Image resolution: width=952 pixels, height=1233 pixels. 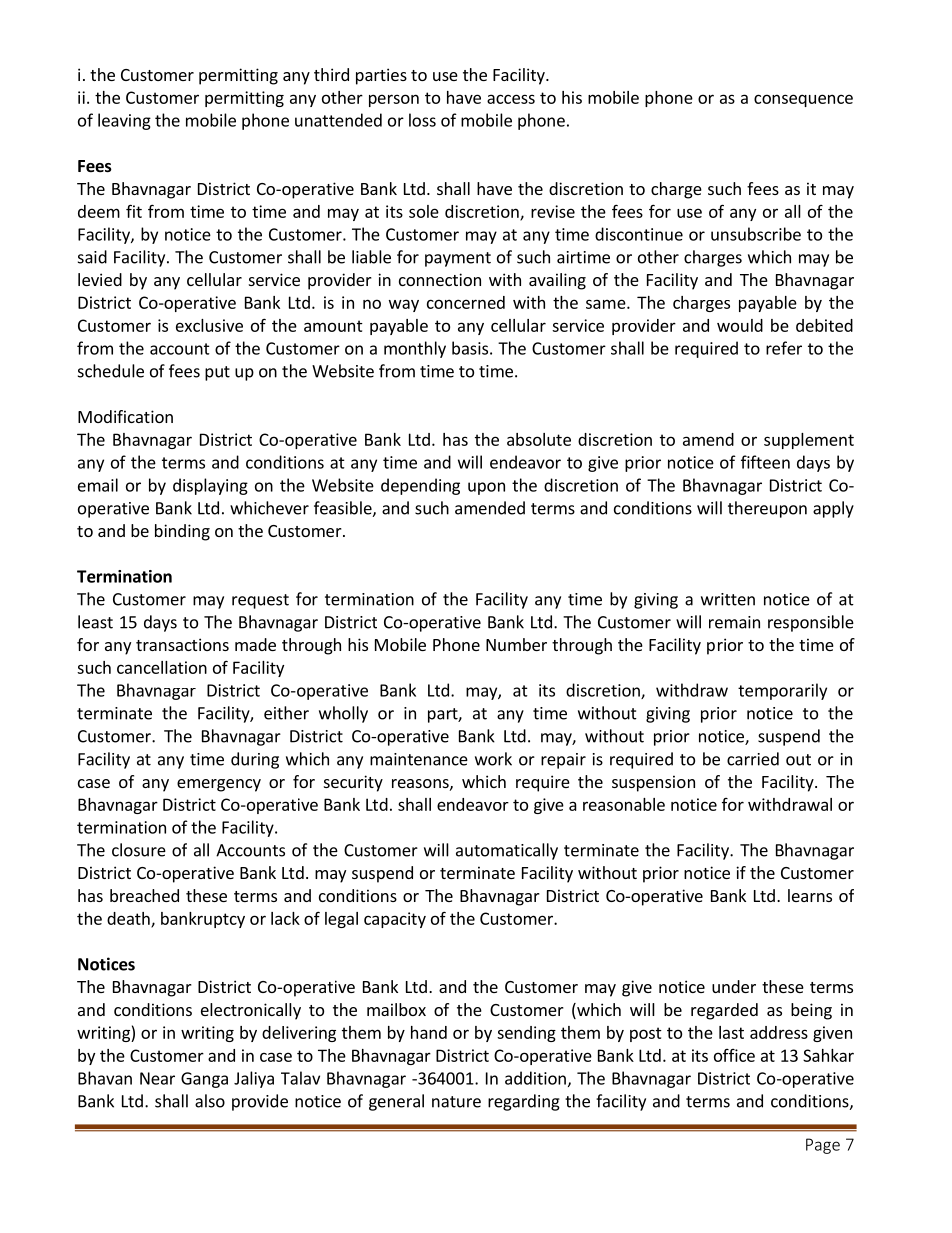 I want to click on consequence, so click(x=803, y=100).
